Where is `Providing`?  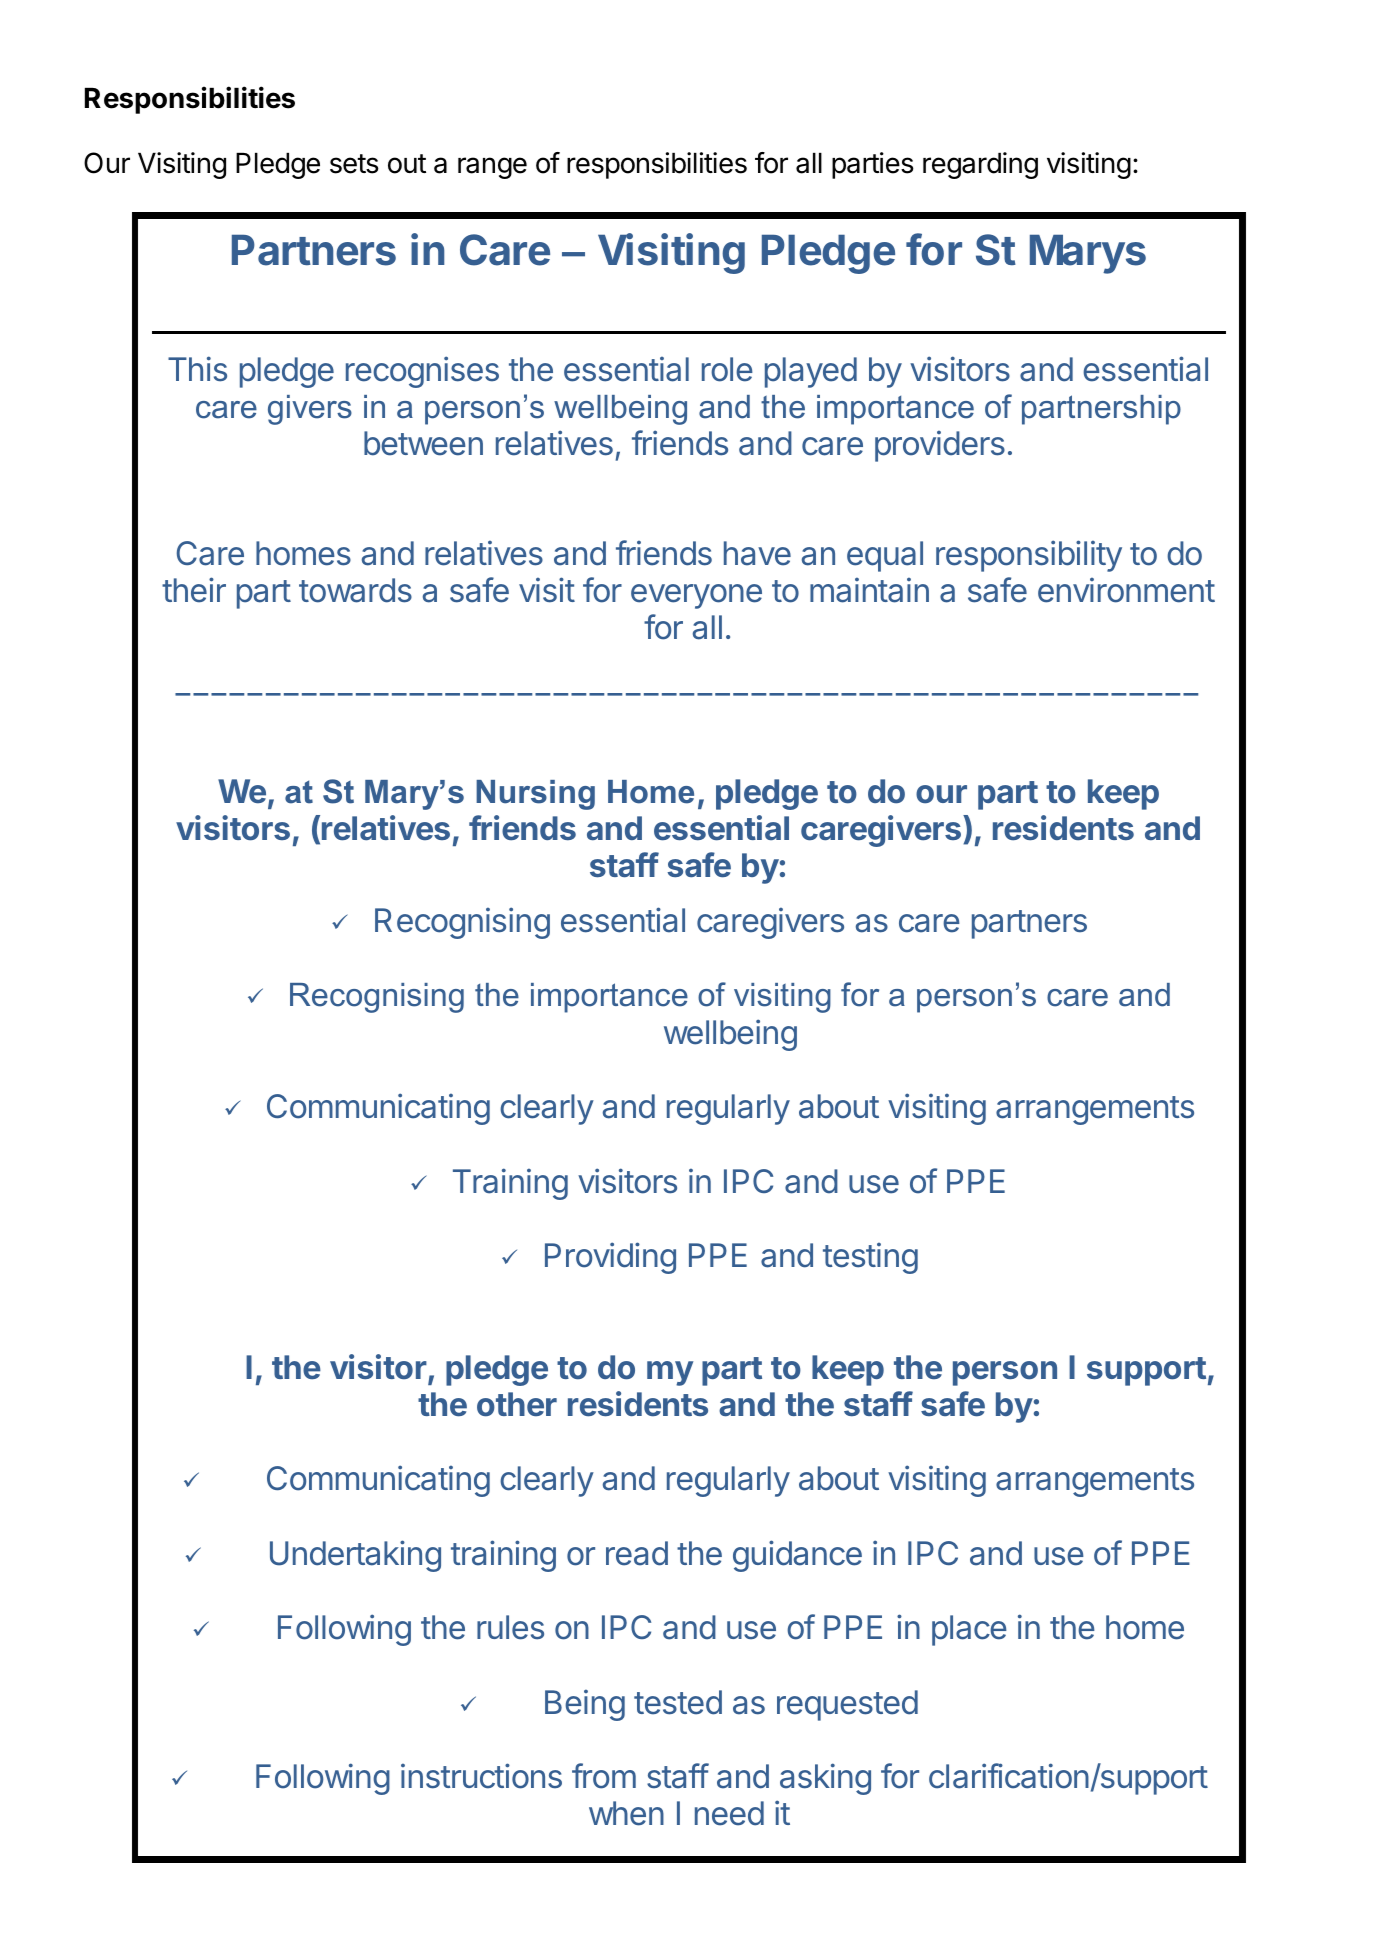
Providing is located at coordinates (610, 1258).
